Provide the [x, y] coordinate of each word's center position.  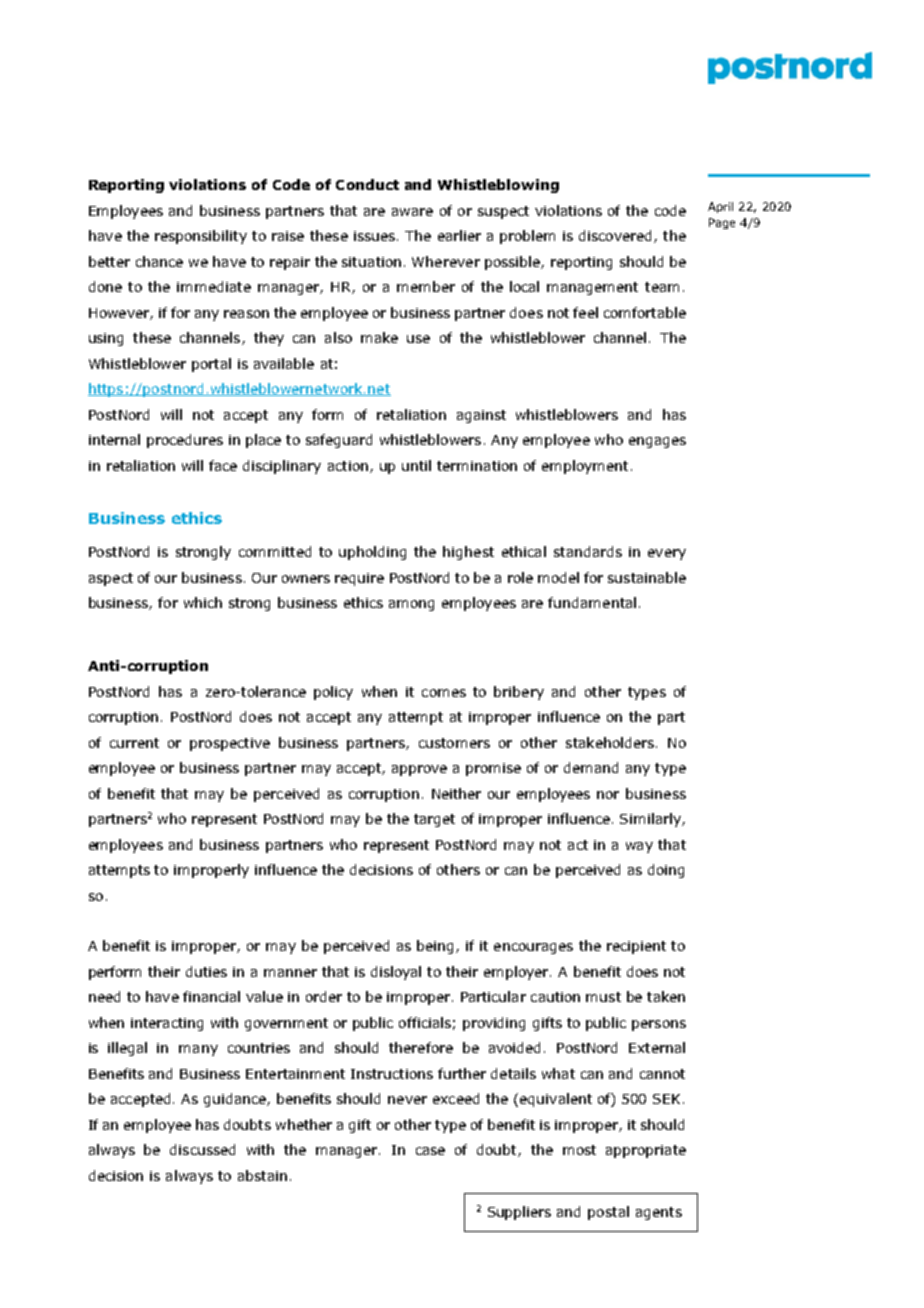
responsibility [201, 237]
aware [412, 212]
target [434, 820]
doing [666, 871]
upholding [372, 553]
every [667, 554]
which [203, 602]
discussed [202, 1149]
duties [206, 971]
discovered [617, 236]
